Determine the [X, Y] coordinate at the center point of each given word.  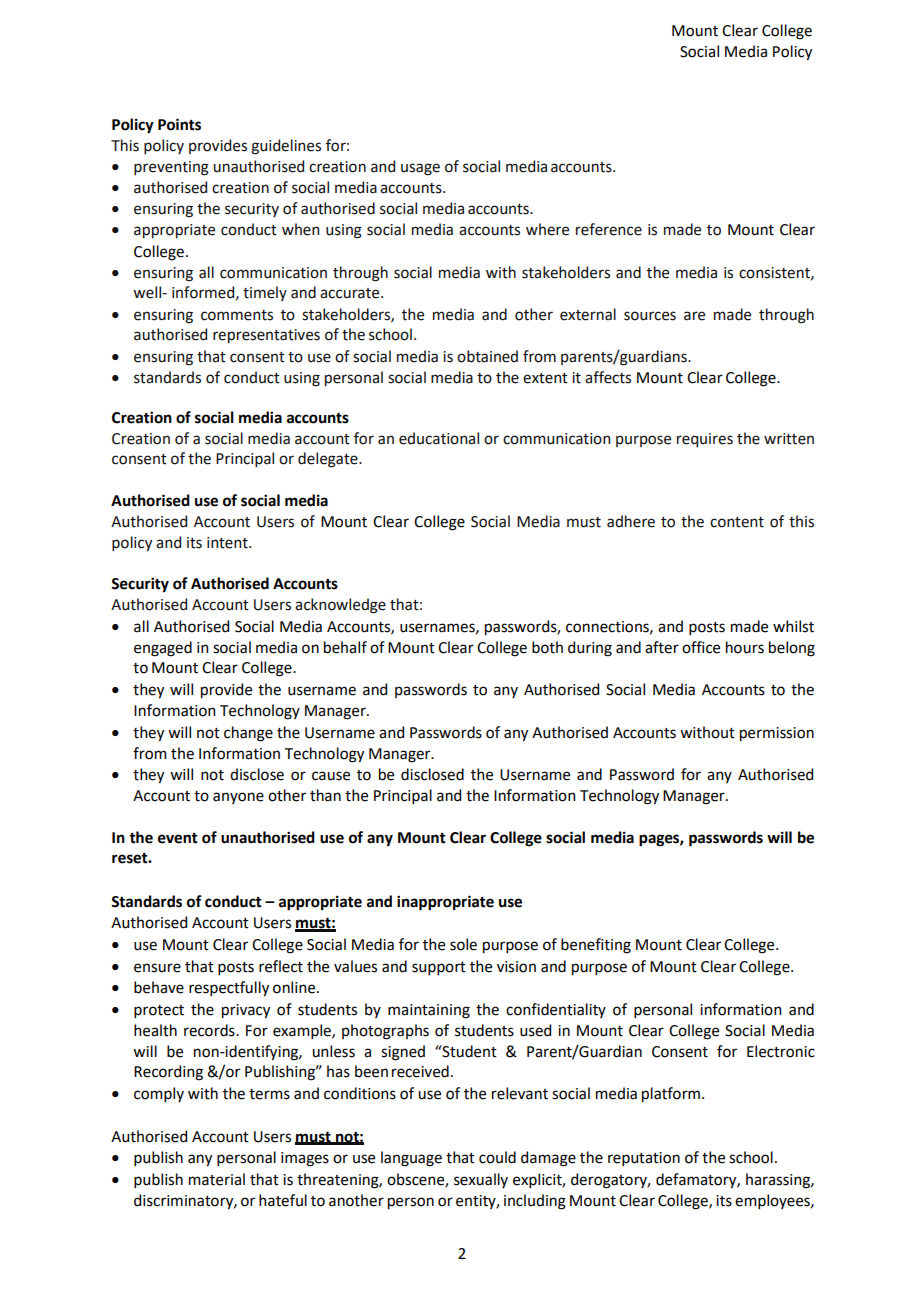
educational [439, 438]
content [737, 522]
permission [777, 734]
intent [228, 543]
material [217, 1179]
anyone [238, 798]
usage [420, 169]
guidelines [286, 147]
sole [463, 944]
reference [609, 229]
